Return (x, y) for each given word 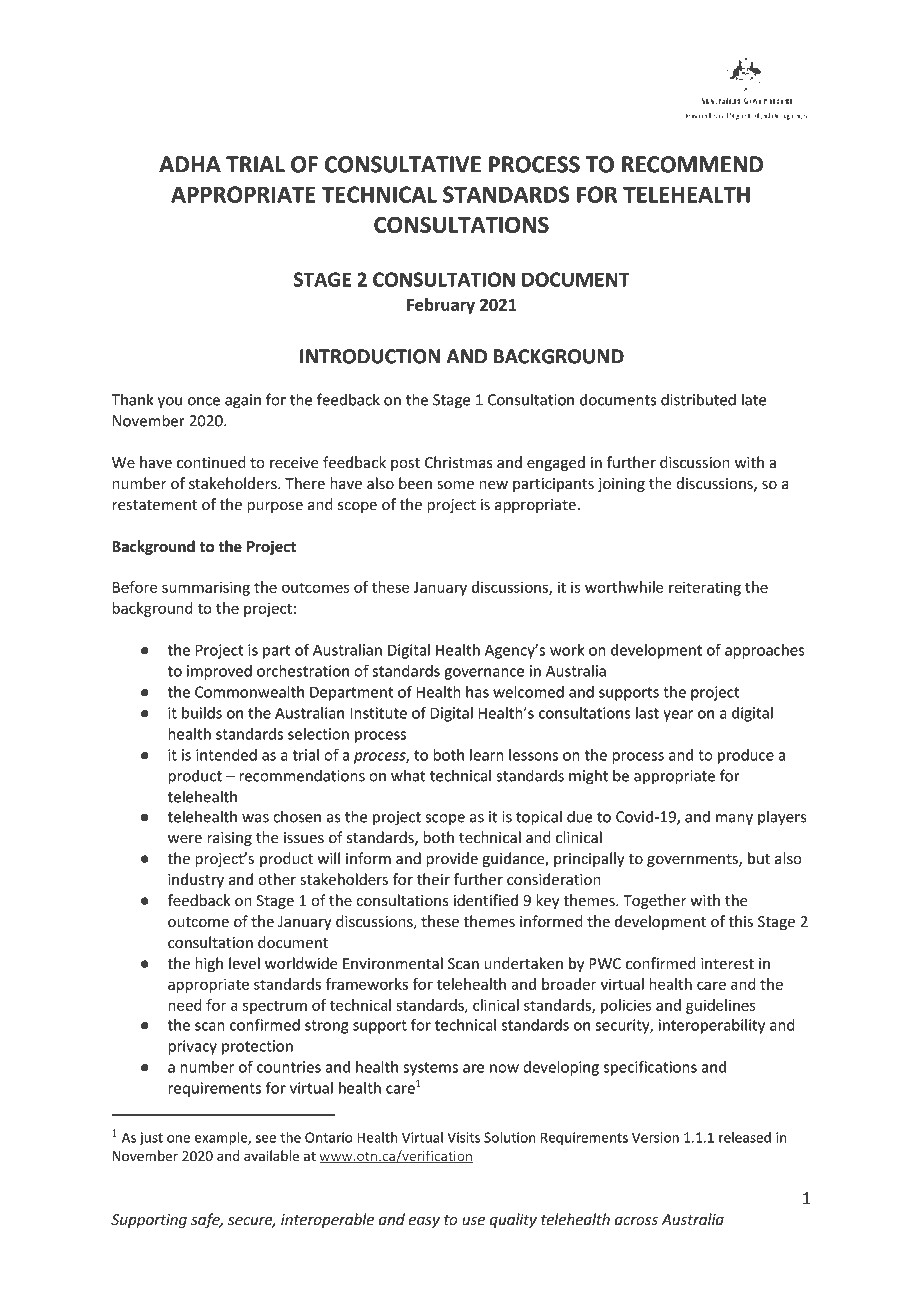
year (678, 716)
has (477, 692)
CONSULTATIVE (403, 164)
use (473, 1221)
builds (202, 713)
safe (206, 1220)
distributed (698, 399)
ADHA (190, 164)
